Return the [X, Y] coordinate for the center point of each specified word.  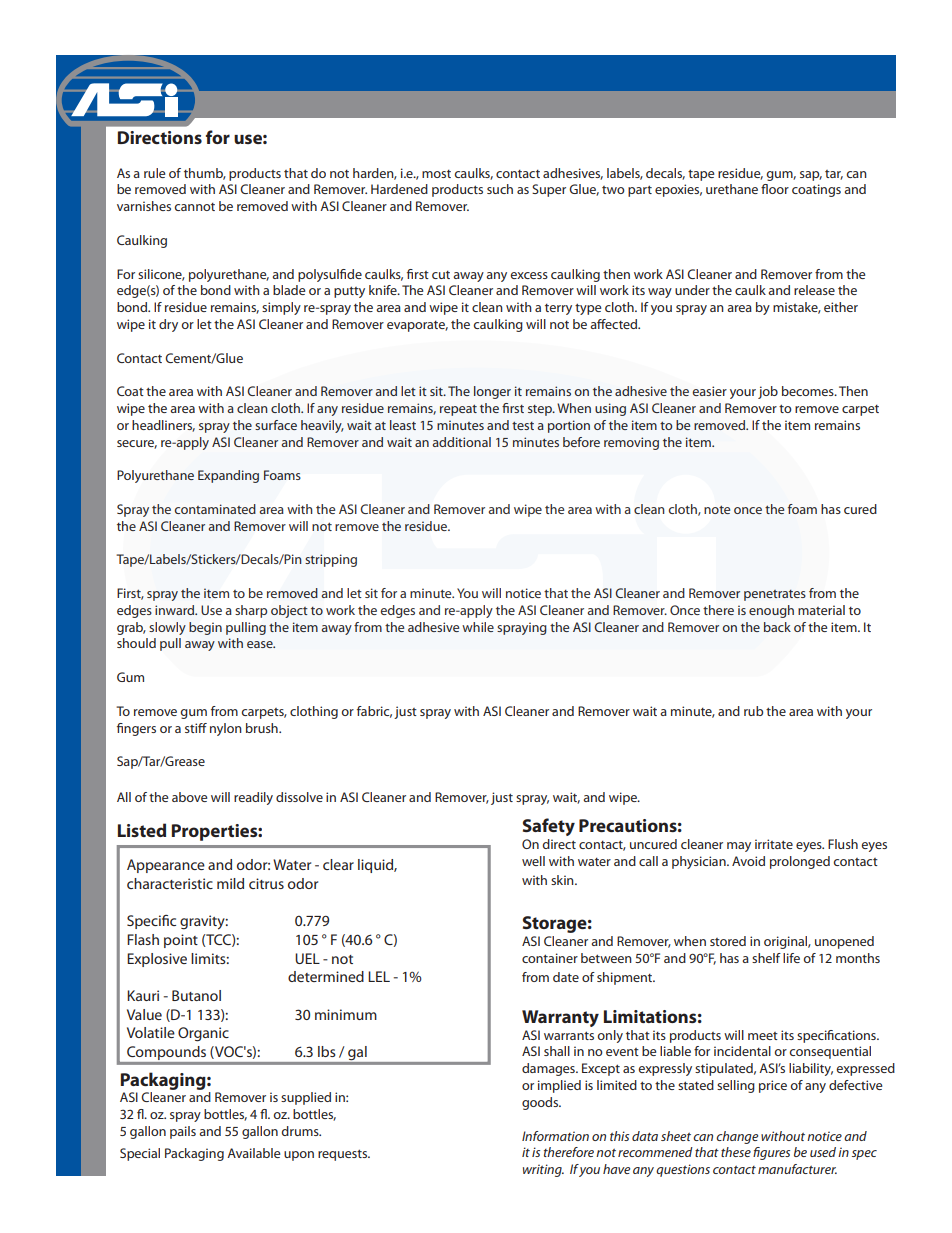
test [523, 426]
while [478, 627]
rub [753, 711]
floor [775, 189]
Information [555, 1136]
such [500, 189]
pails [183, 1132]
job [768, 392]
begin [205, 628]
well [533, 861]
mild [230, 883]
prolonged [800, 862]
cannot [194, 207]
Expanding [228, 476]
